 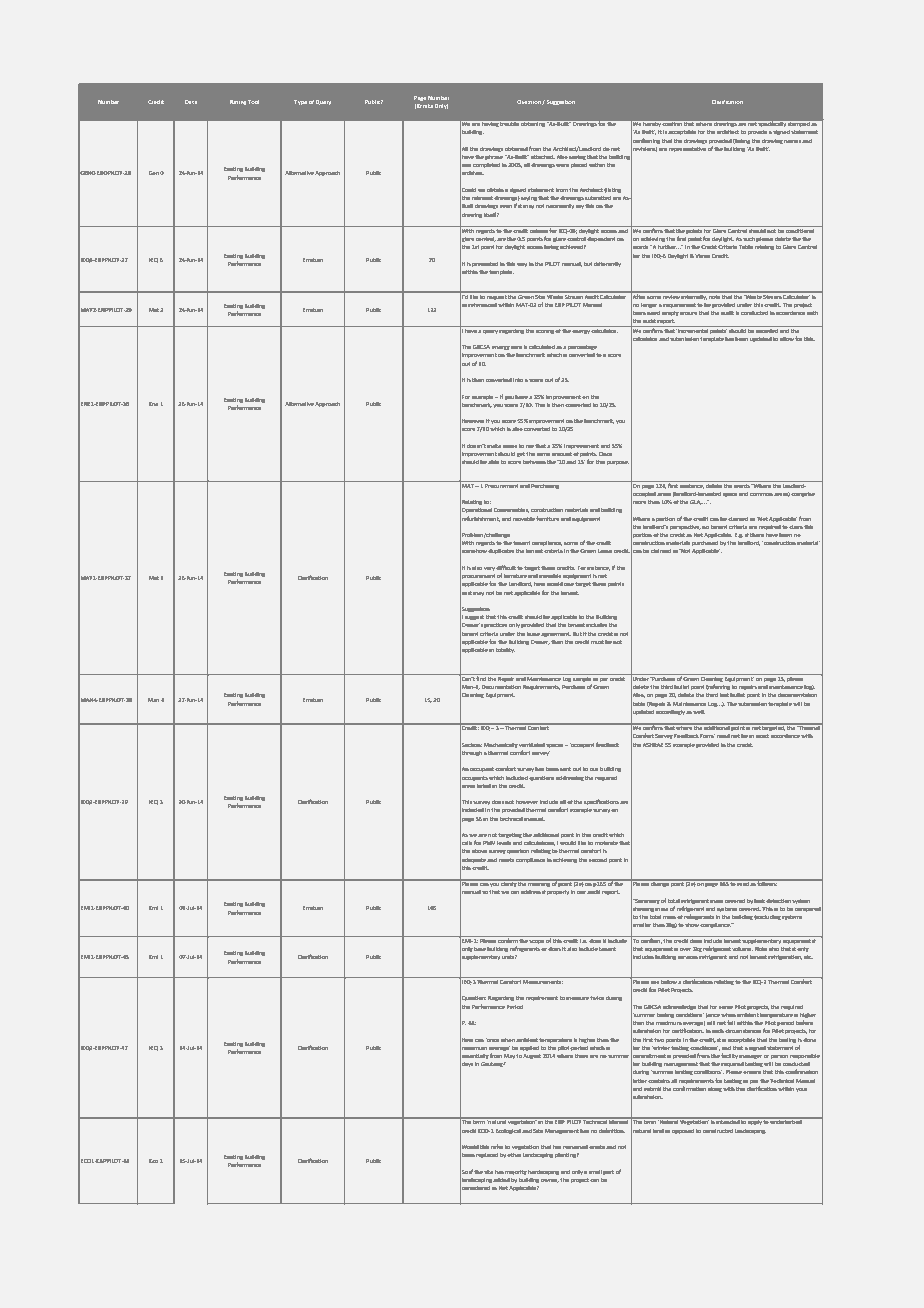 I want to click on common, so click(x=761, y=494).
